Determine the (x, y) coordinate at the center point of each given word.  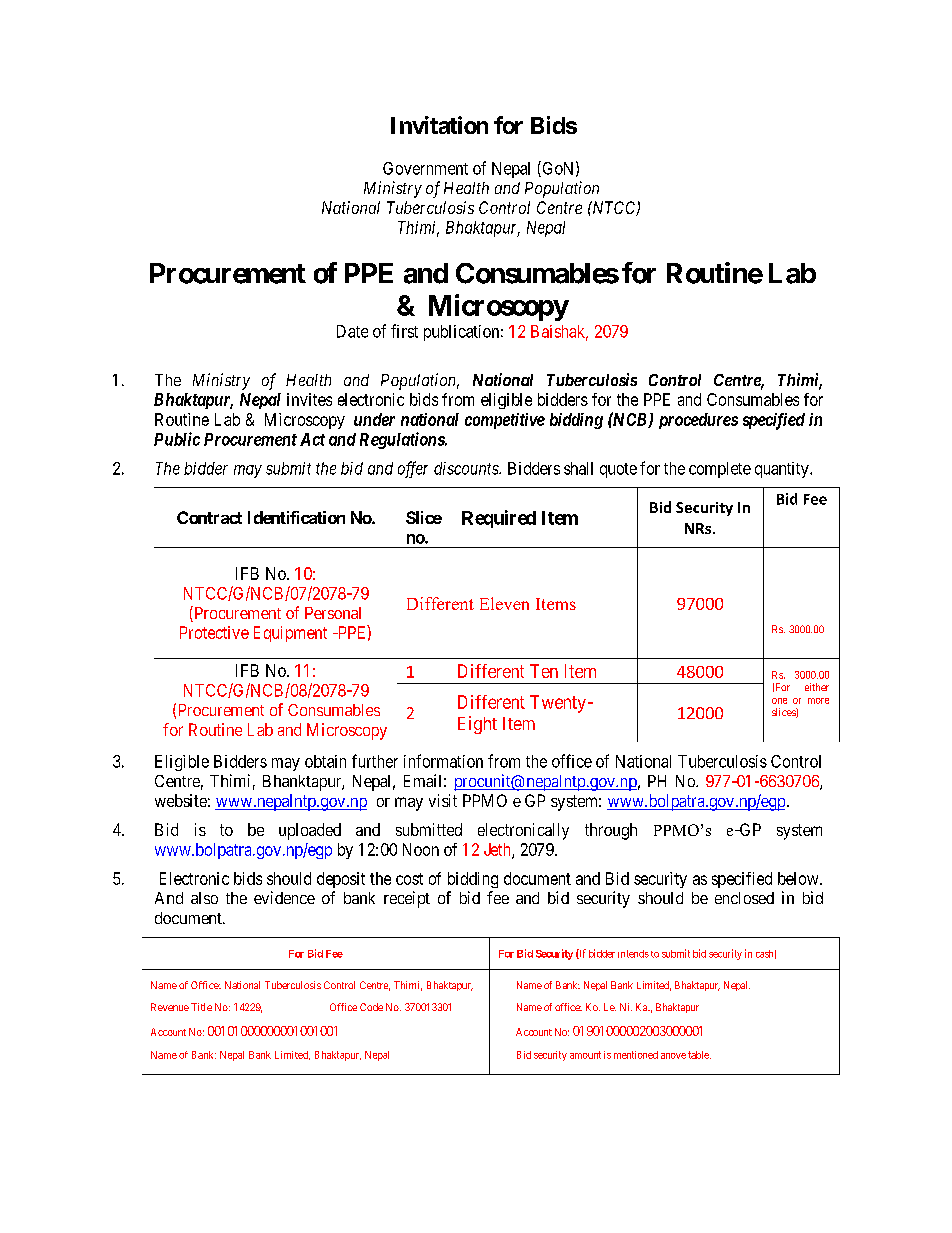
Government (425, 168)
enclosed (744, 898)
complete (720, 470)
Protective (214, 632)
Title (201, 1007)
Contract (209, 517)
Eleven (504, 603)
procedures (698, 421)
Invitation (439, 125)
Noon (421, 849)
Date (352, 331)
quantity (783, 470)
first (404, 331)
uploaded (310, 831)
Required (499, 519)
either (817, 687)
